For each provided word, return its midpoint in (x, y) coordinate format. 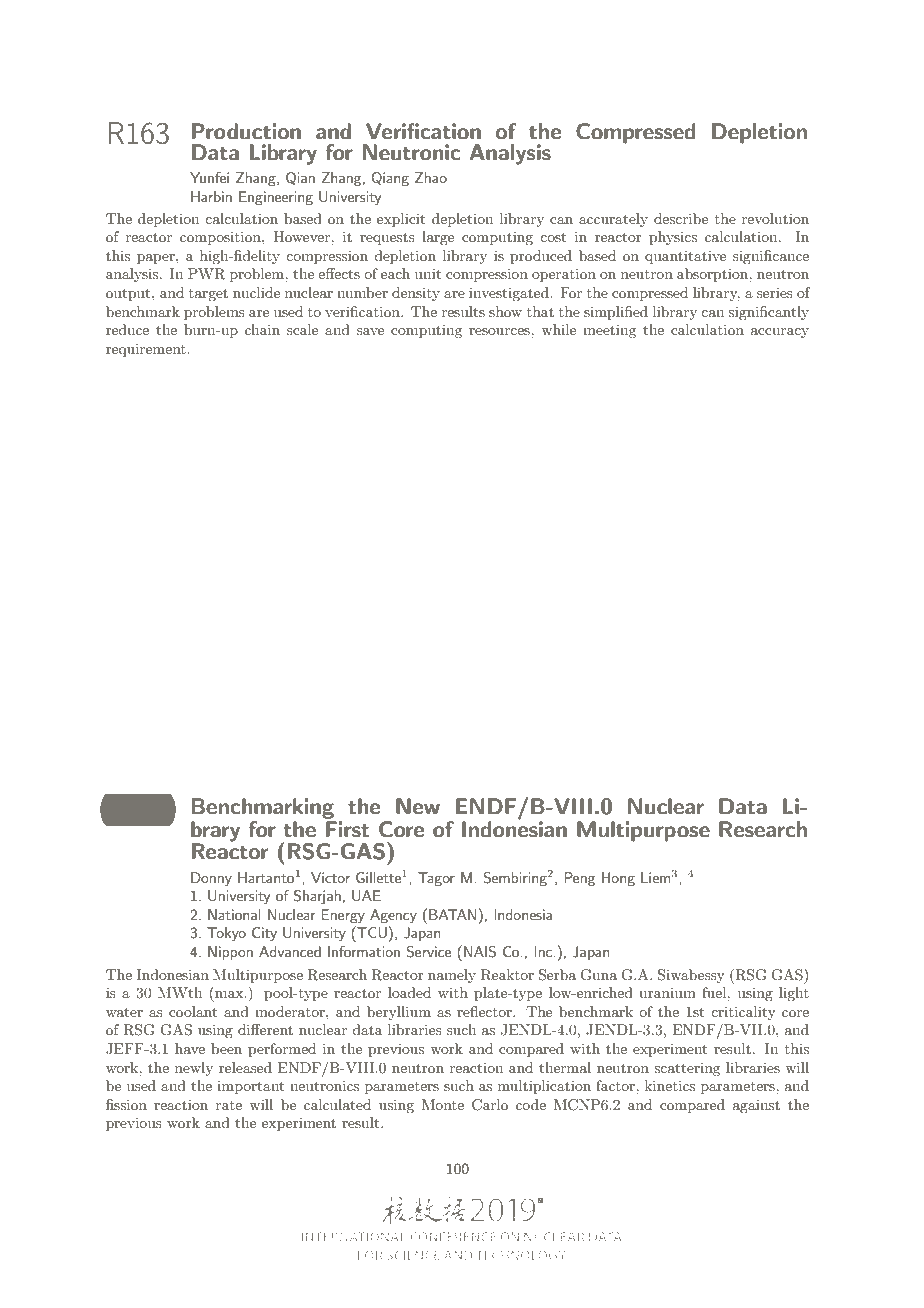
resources (500, 331)
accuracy (780, 333)
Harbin (211, 196)
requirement (147, 350)
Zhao (431, 177)
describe (681, 218)
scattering (687, 1069)
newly (194, 1069)
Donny (211, 879)
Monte (443, 1104)
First (348, 829)
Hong (618, 879)
